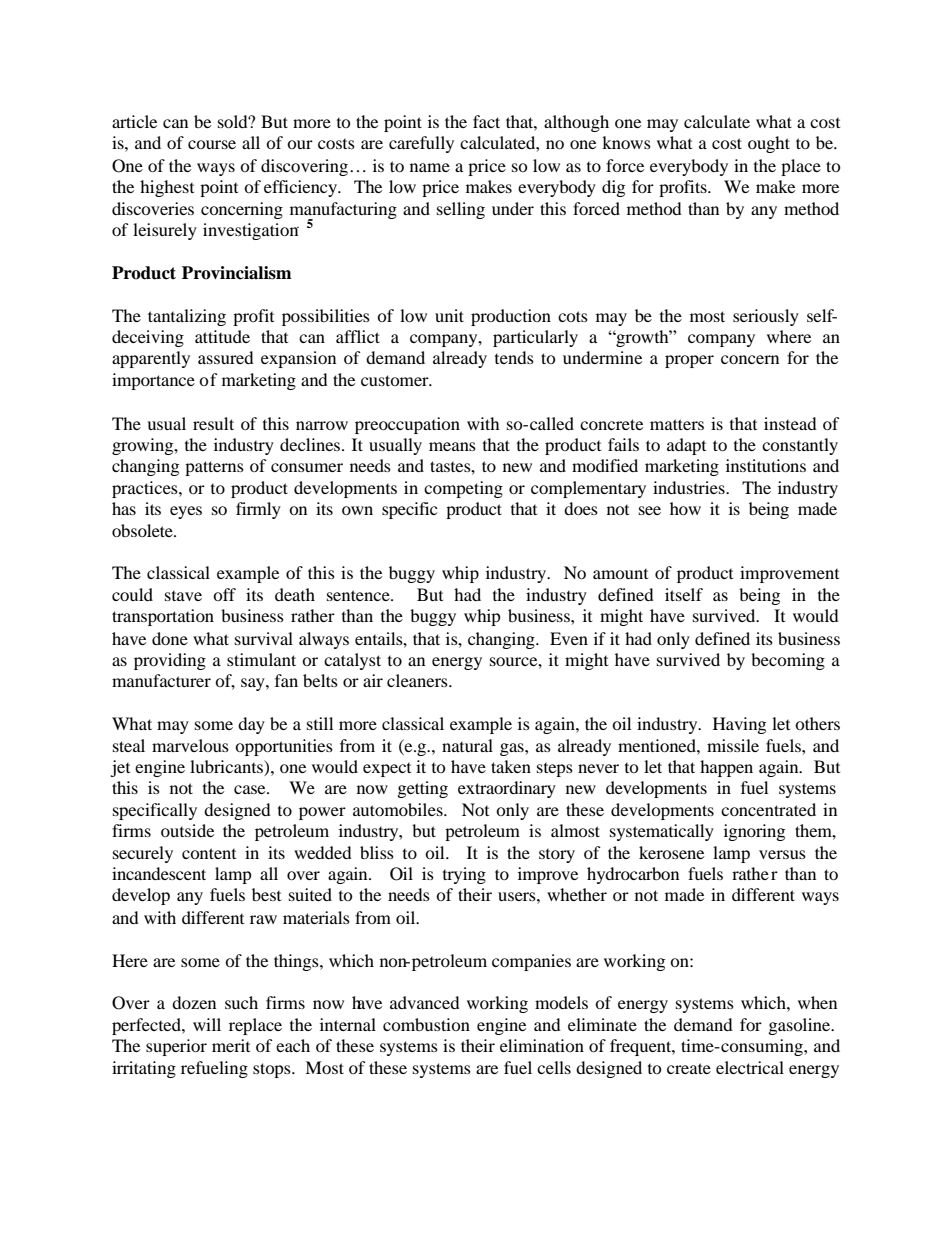  What do you see at coordinates (754, 832) in the screenshot?
I see `ignoring` at bounding box center [754, 832].
